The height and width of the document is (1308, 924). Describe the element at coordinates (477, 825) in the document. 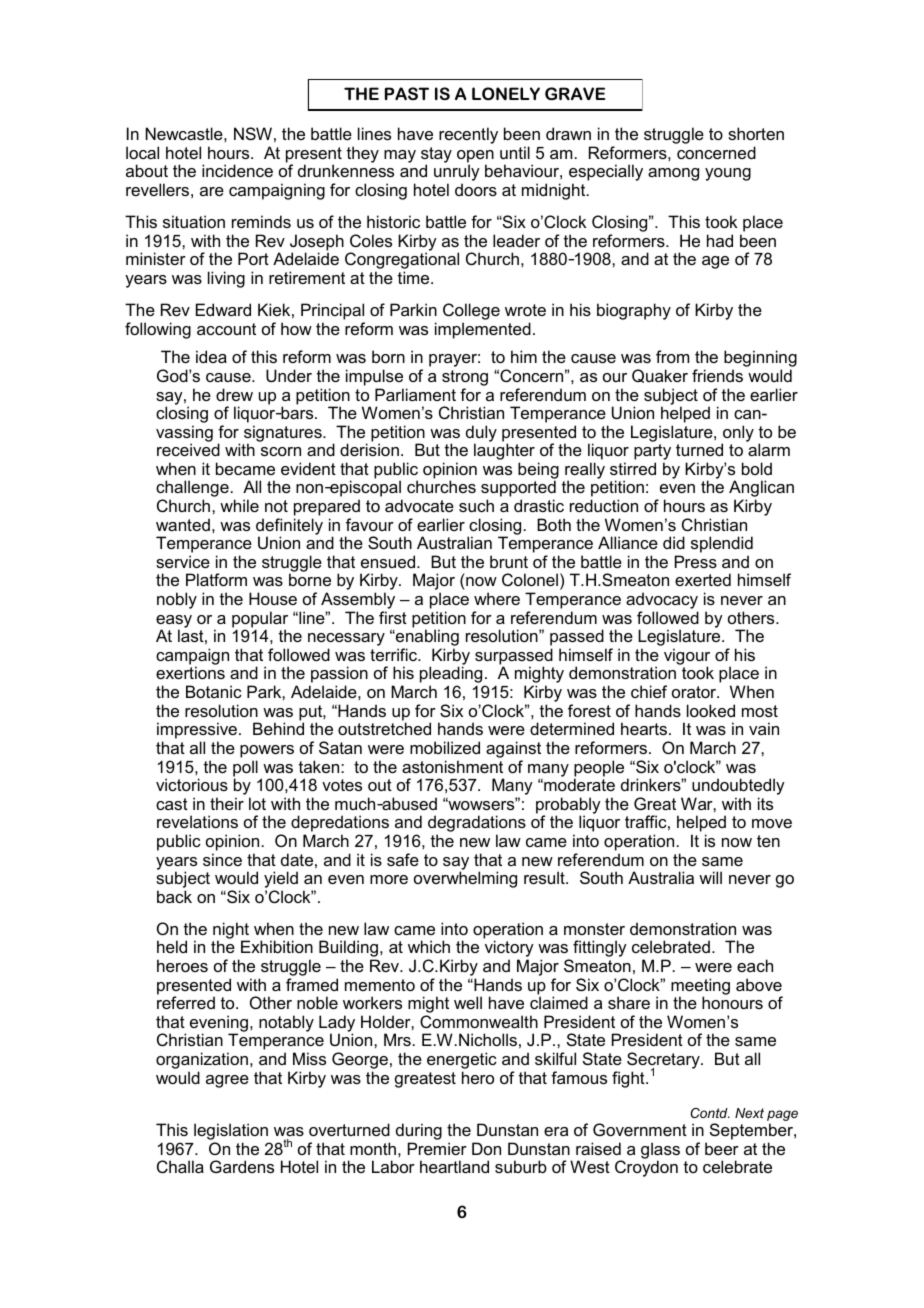

I see `degradations` at that location.
